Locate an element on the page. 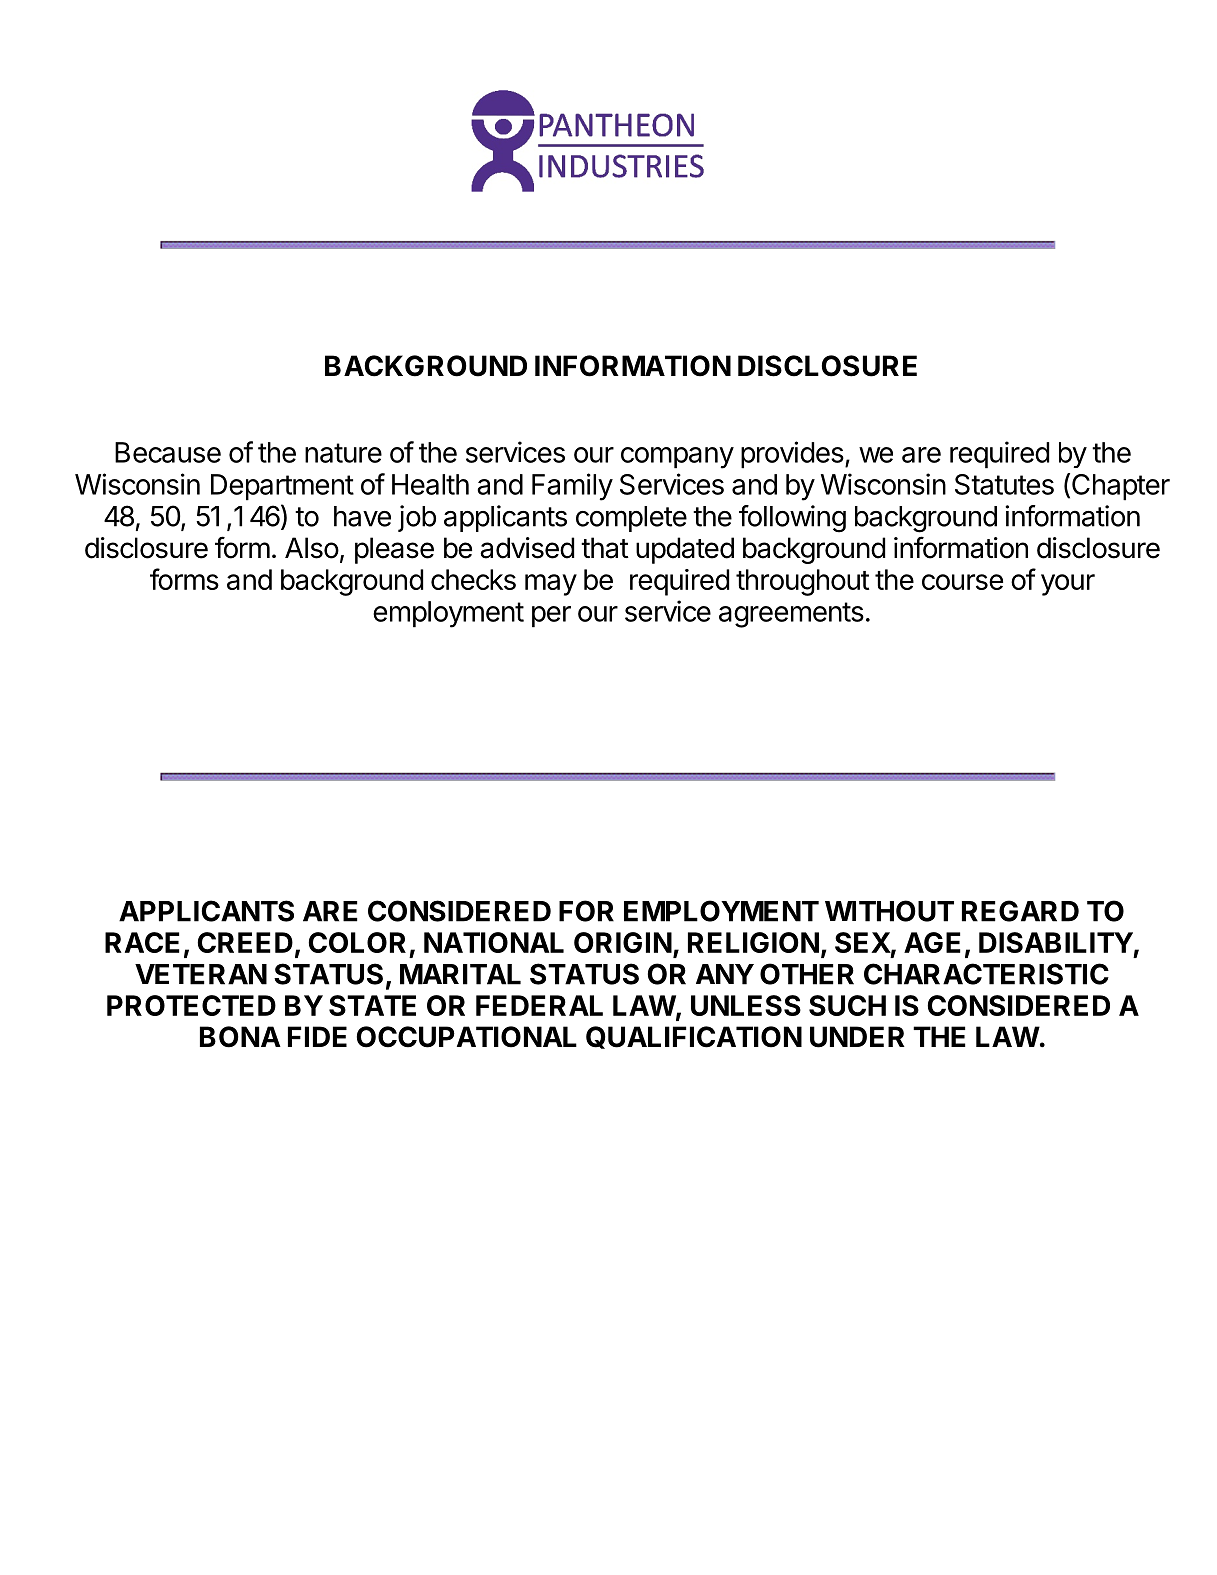 The height and width of the page is (1575, 1217). ORIGIN is located at coordinates (623, 942).
